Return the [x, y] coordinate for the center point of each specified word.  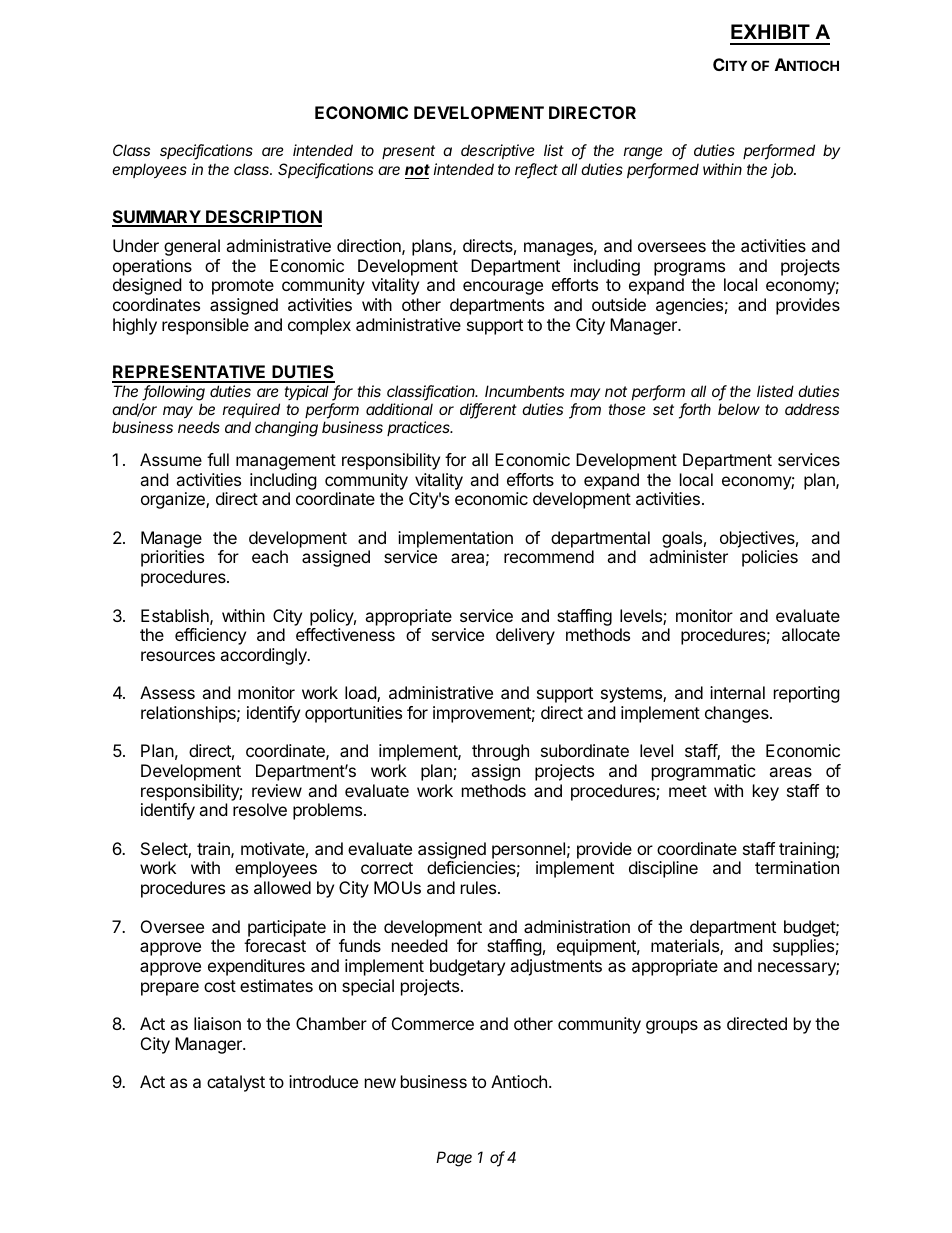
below [739, 409]
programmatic [704, 772]
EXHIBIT [770, 31]
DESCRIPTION [263, 218]
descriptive [498, 151]
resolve [260, 809]
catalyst [236, 1083]
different [488, 410]
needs [199, 427]
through [500, 752]
